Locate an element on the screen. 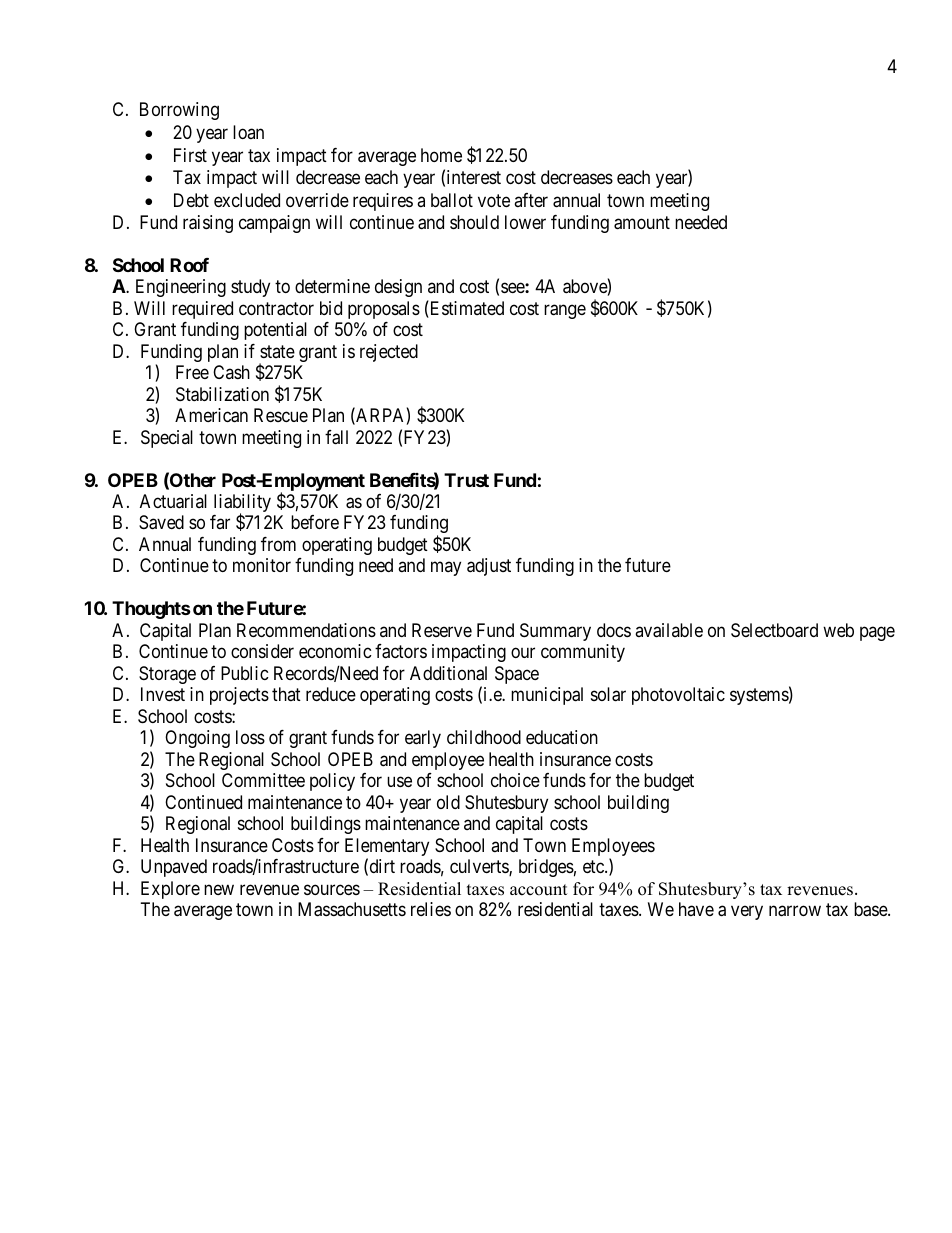 The image size is (952, 1233). Rescue is located at coordinates (281, 415).
